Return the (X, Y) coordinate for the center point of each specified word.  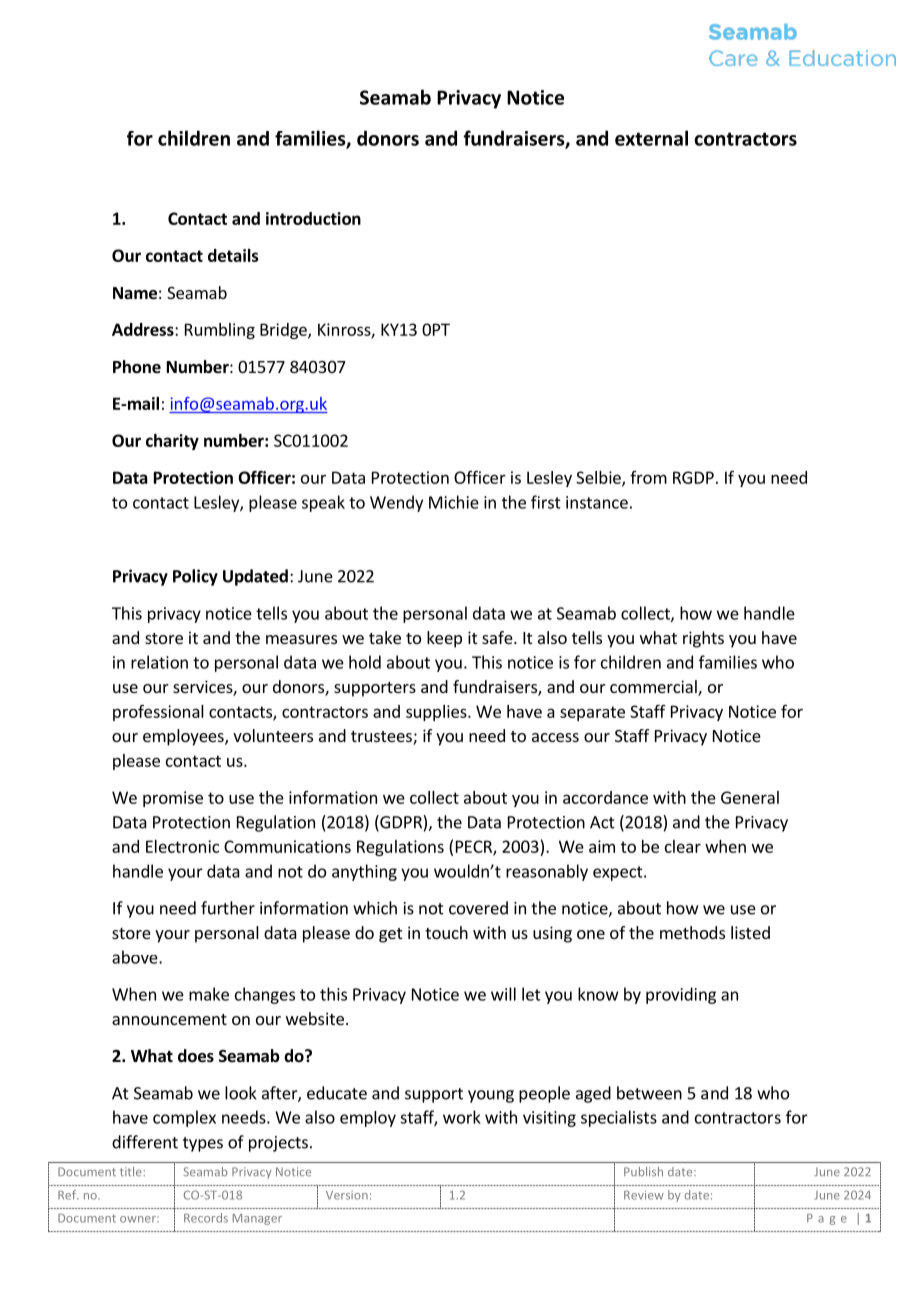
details (233, 255)
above (136, 957)
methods (692, 932)
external (651, 138)
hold (365, 662)
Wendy (396, 503)
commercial (654, 688)
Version (347, 1195)
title (132, 1171)
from (648, 477)
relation (159, 662)
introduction (313, 218)
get (390, 935)
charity (172, 442)
